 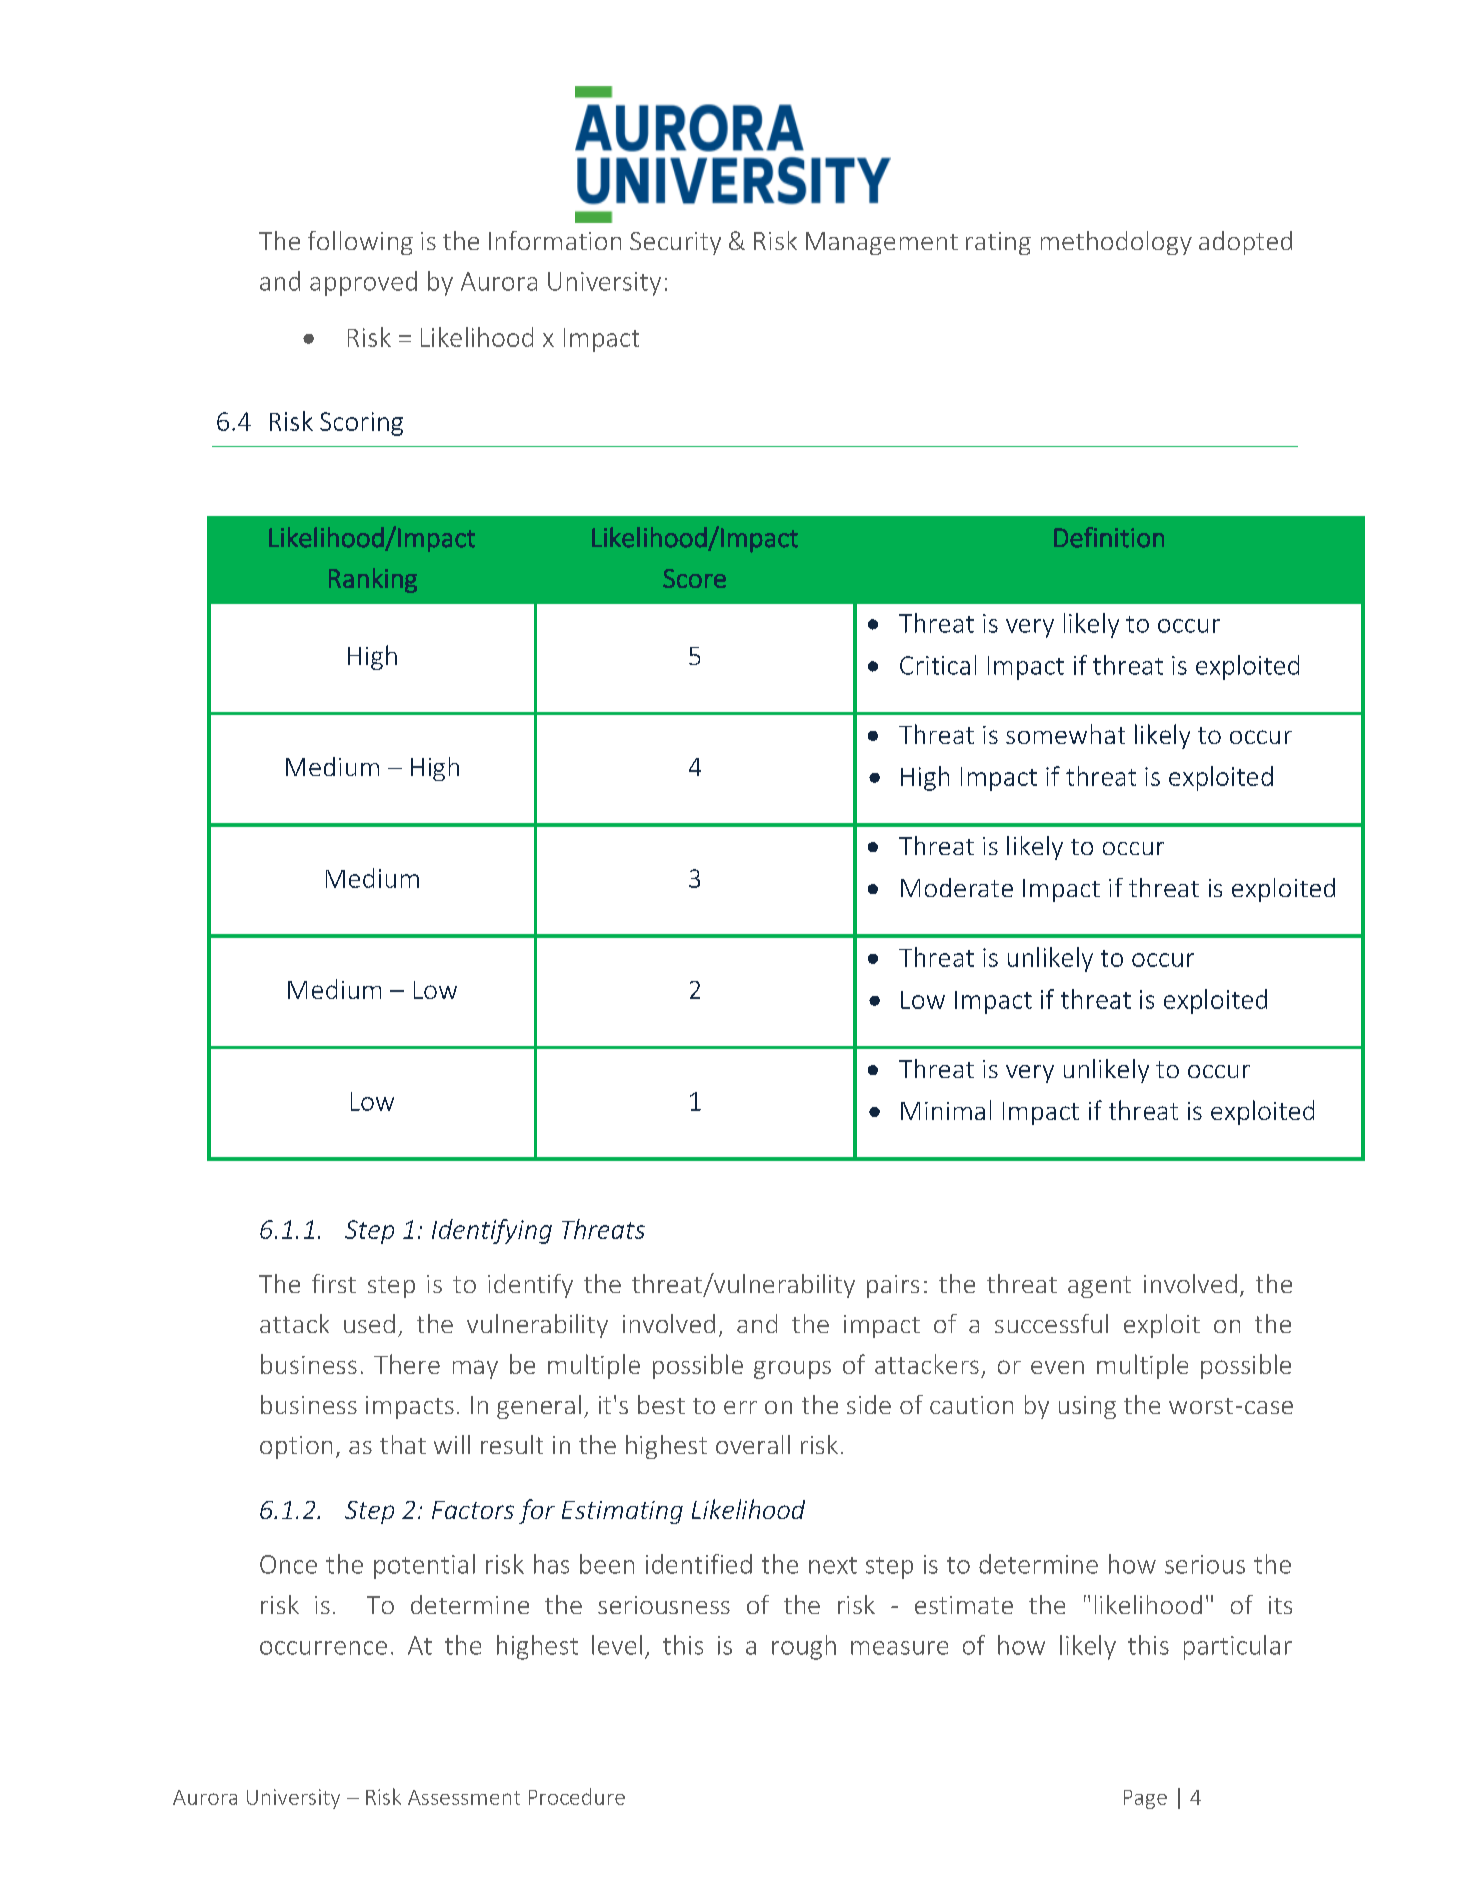 I want to click on There, so click(x=407, y=1364).
